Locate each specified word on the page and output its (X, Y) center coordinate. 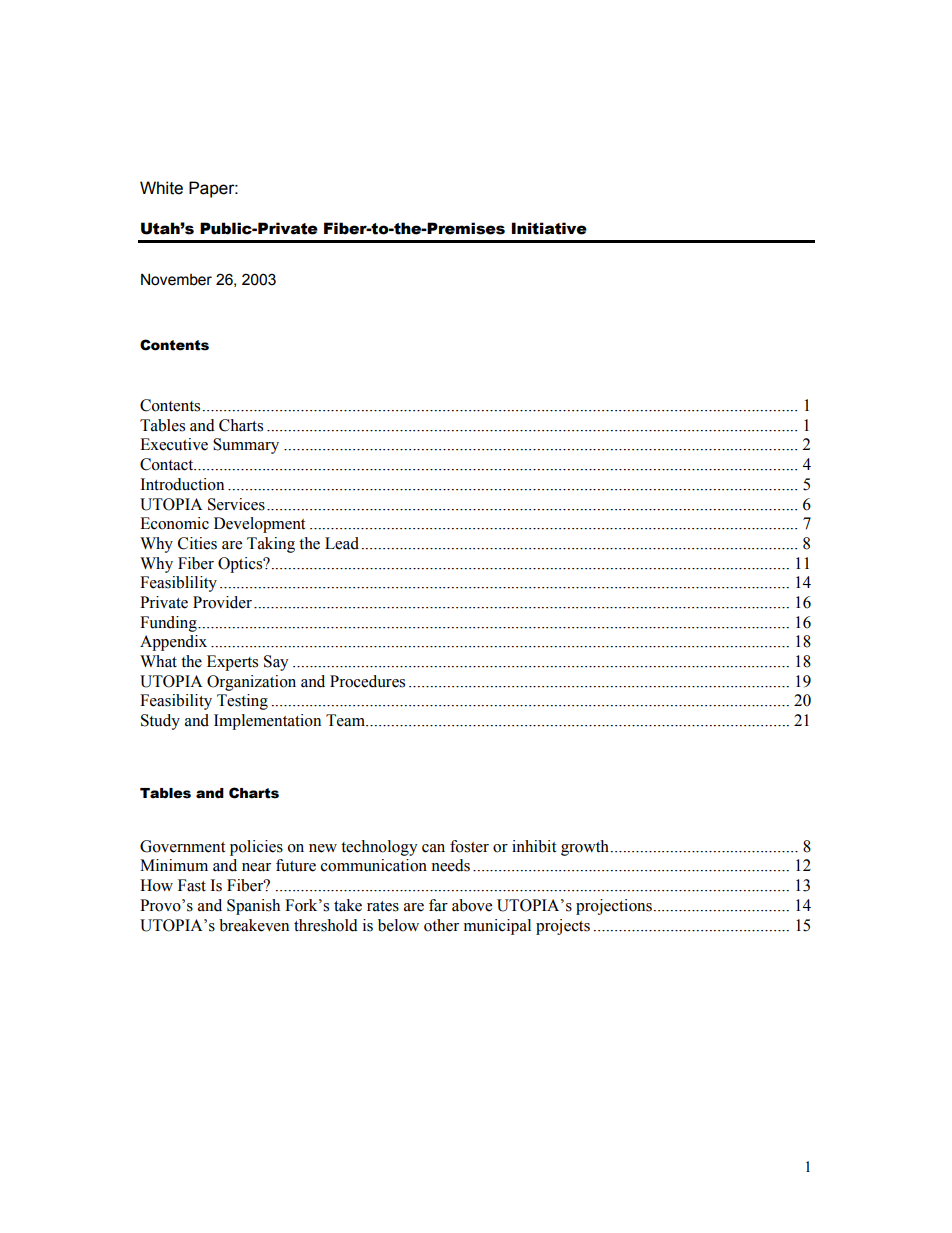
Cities (197, 543)
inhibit (534, 846)
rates (383, 906)
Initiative (549, 228)
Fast (192, 885)
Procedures (367, 681)
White (161, 188)
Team (346, 720)
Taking (271, 545)
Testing (242, 702)
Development (259, 525)
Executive (174, 444)
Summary (246, 446)
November (176, 279)
